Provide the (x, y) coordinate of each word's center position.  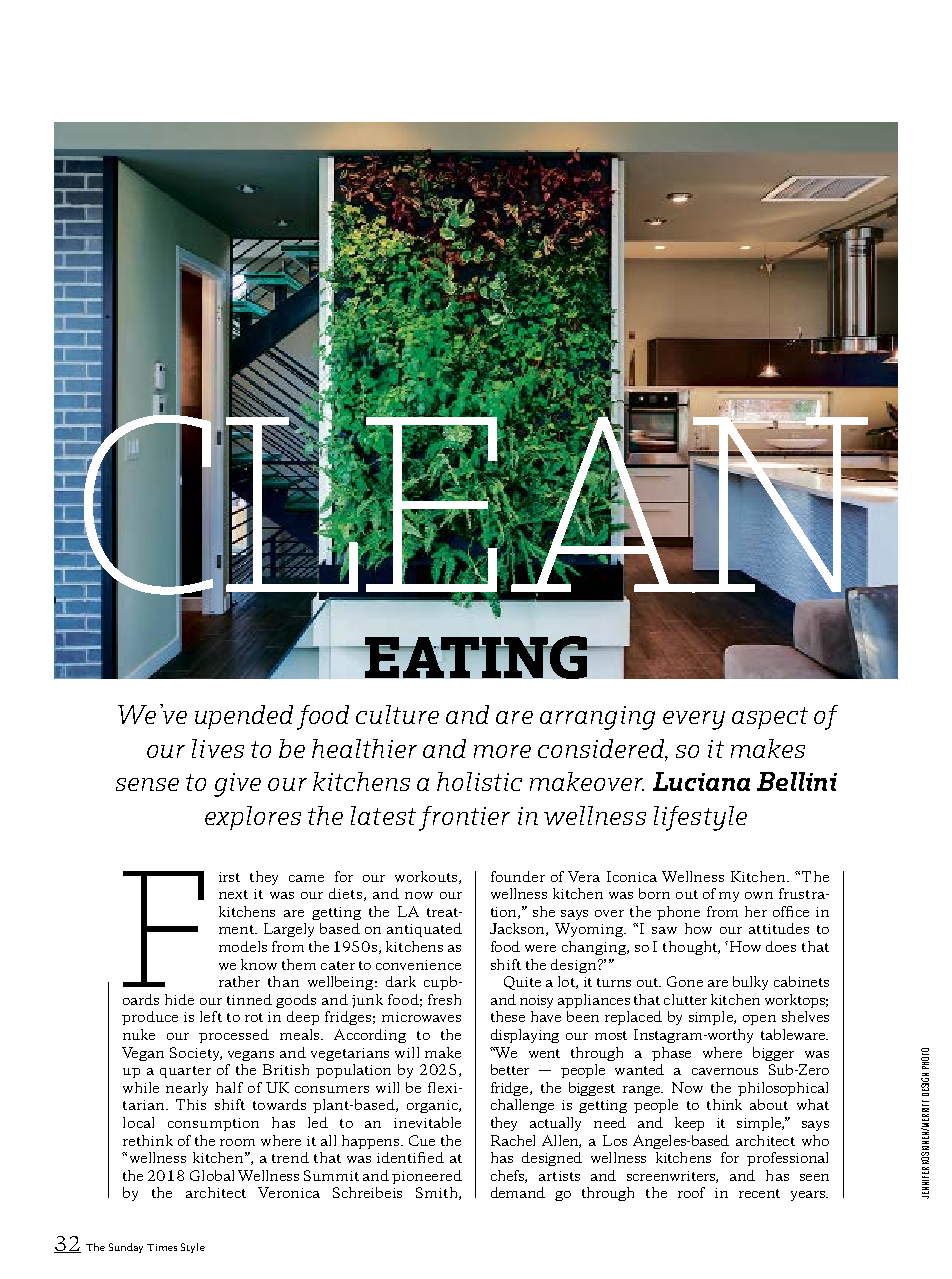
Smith (438, 1193)
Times (162, 1247)
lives (218, 748)
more (502, 751)
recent (759, 1193)
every (694, 720)
